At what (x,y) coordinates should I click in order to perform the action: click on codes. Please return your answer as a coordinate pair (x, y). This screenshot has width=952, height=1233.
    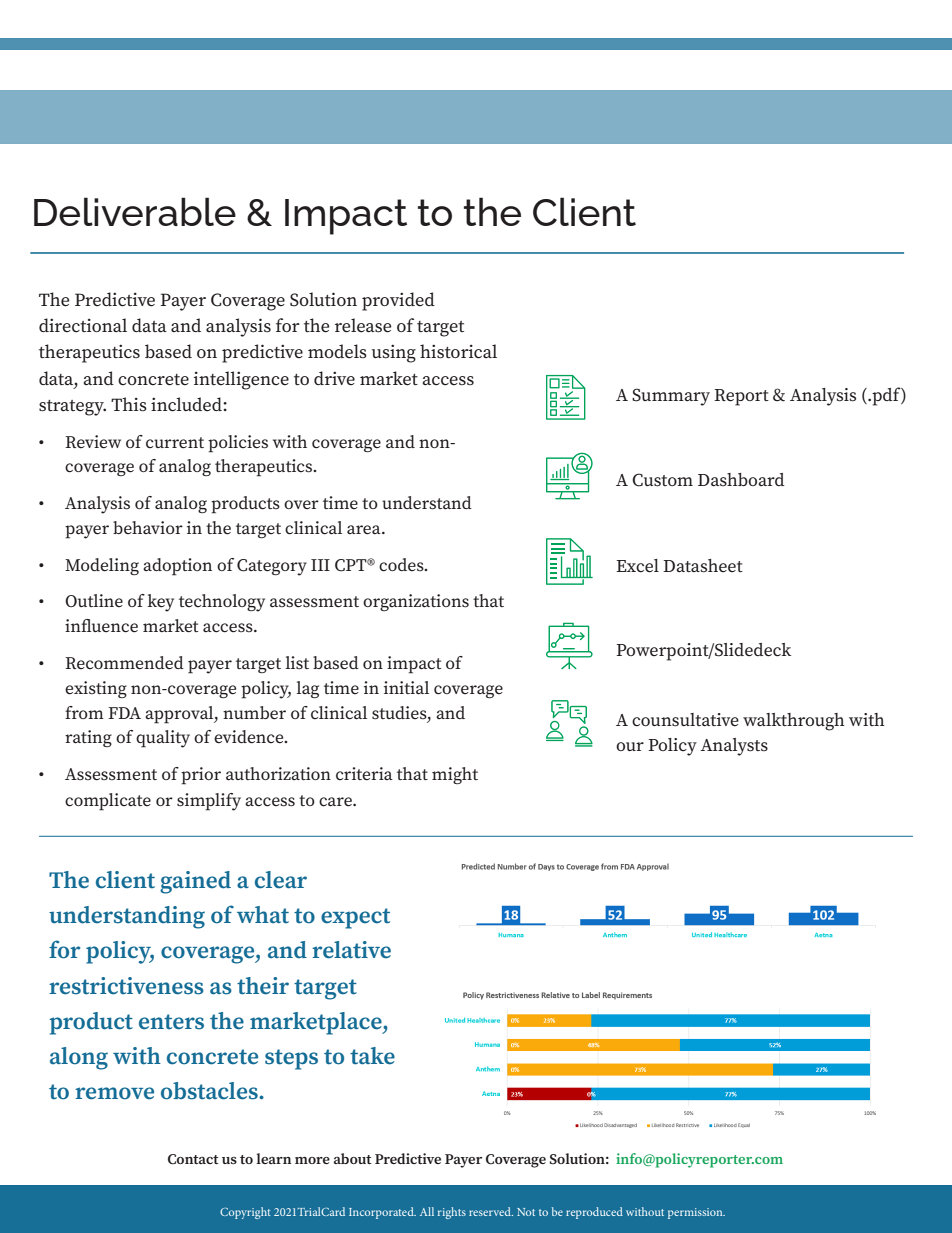
    Looking at the image, I should click on (402, 565).
